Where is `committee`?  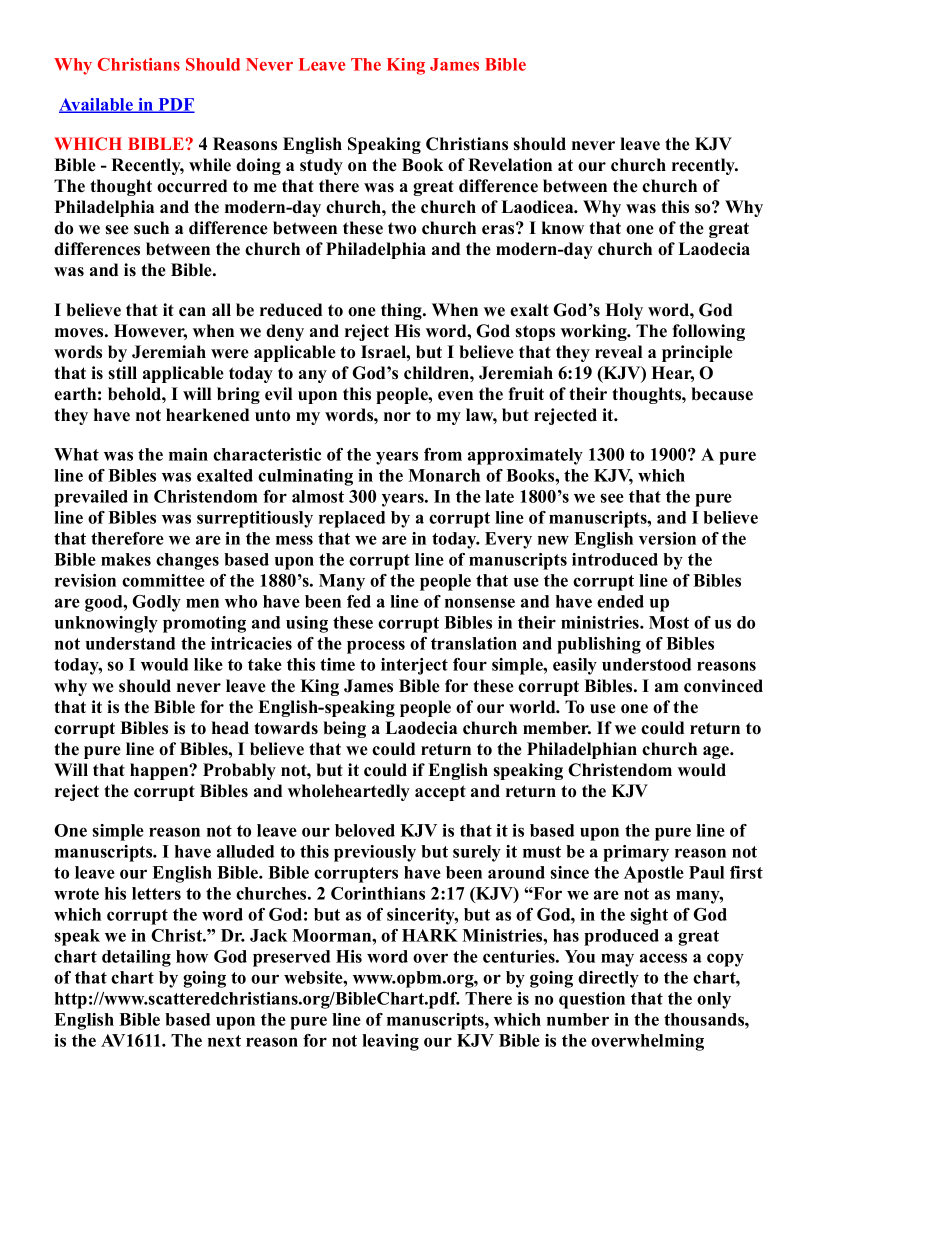 committee is located at coordinates (163, 580).
